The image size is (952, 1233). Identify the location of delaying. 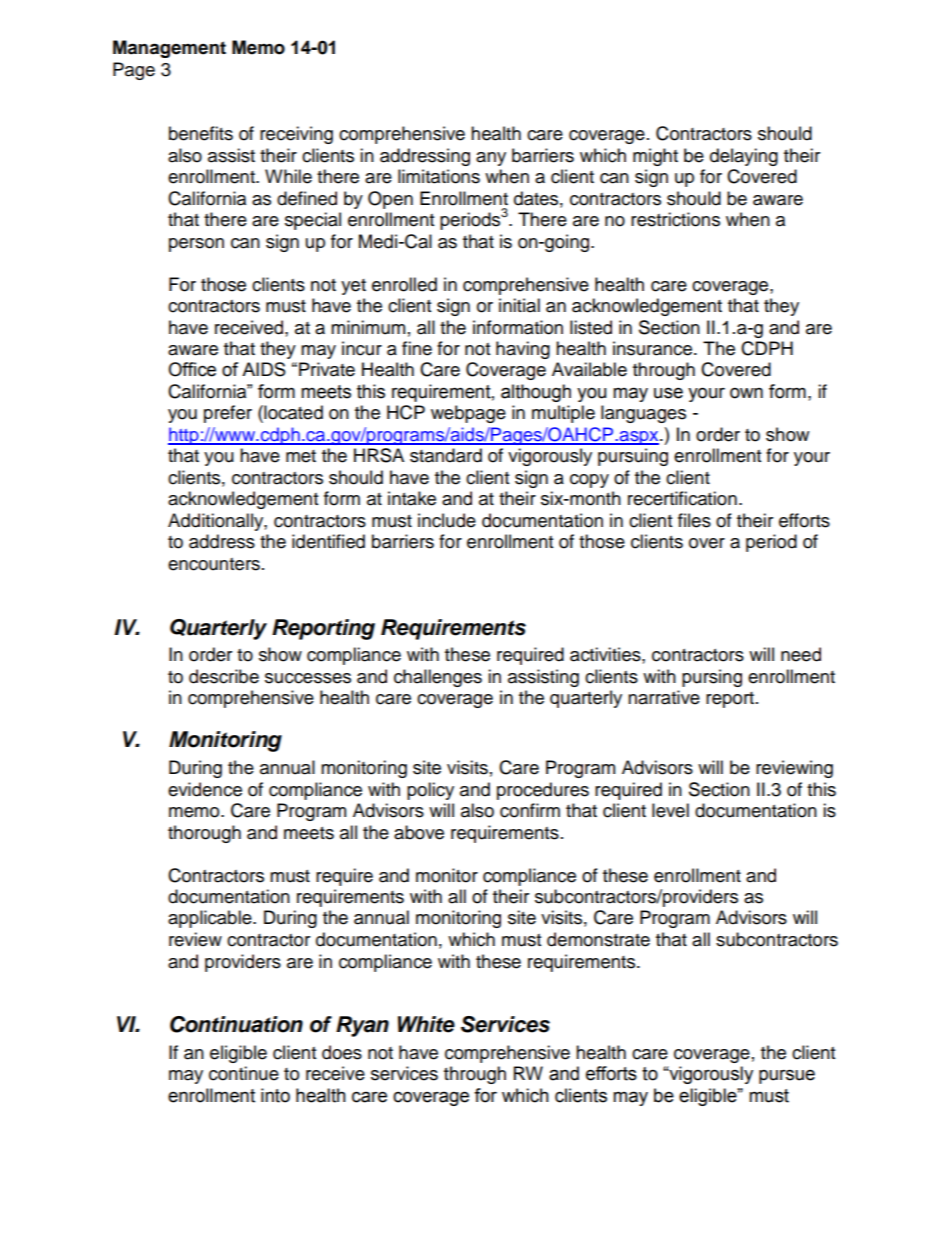
(744, 157).
